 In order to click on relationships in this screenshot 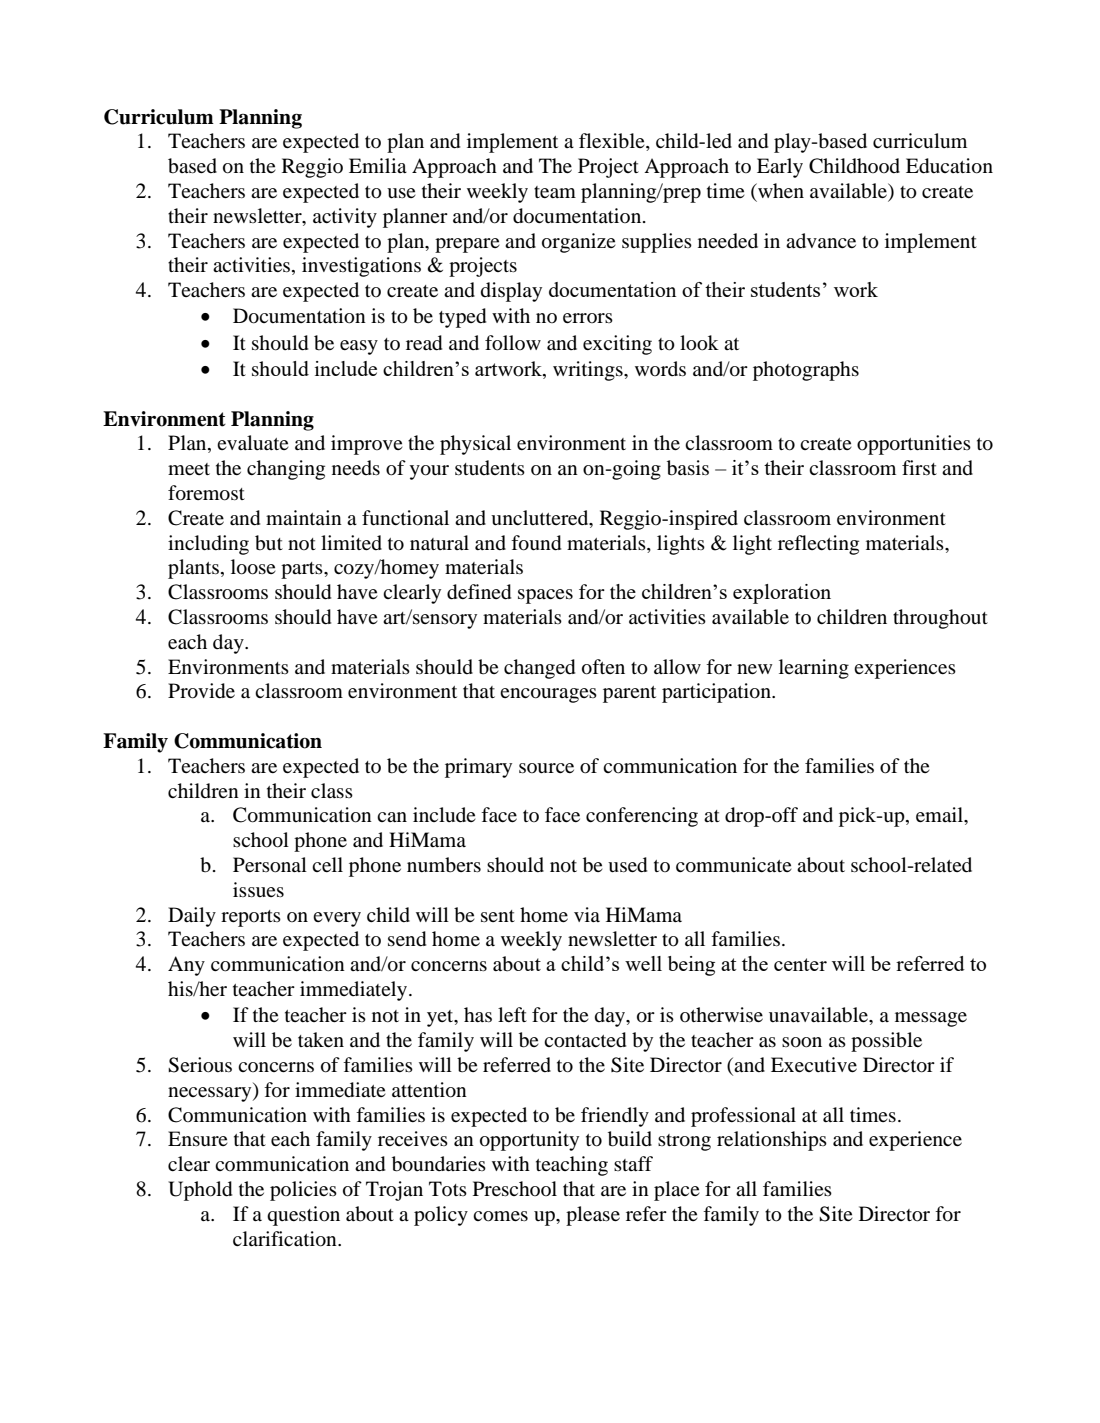, I will do `click(772, 1141)`.
